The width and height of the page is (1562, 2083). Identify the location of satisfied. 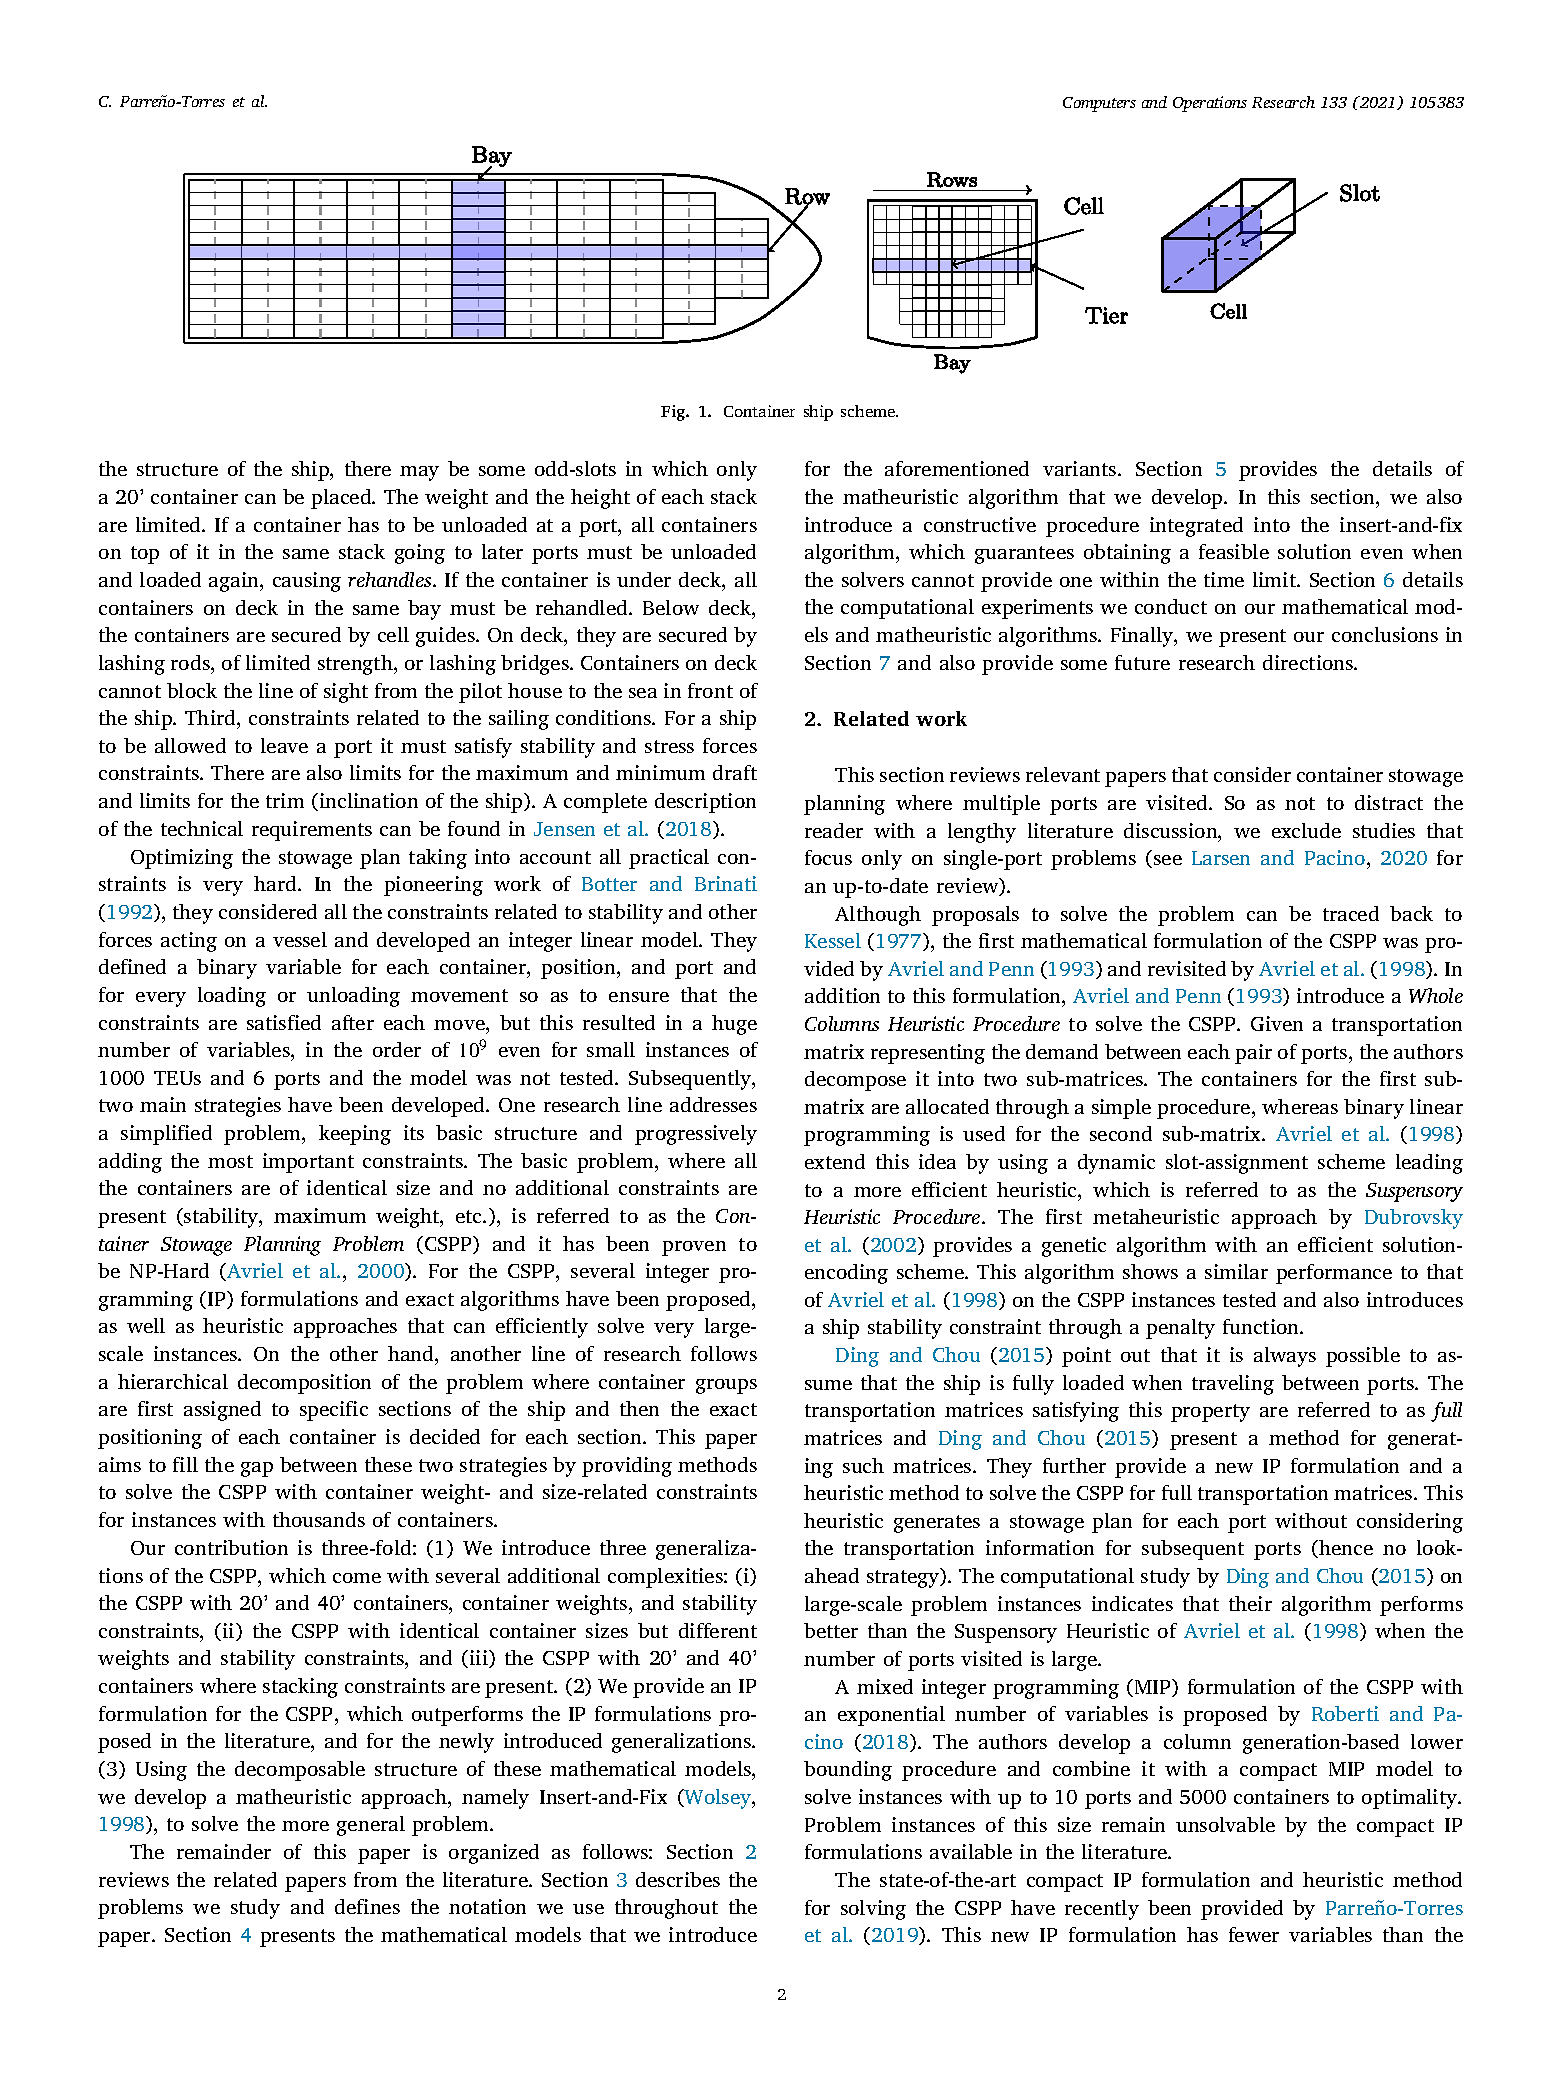
(284, 1022).
